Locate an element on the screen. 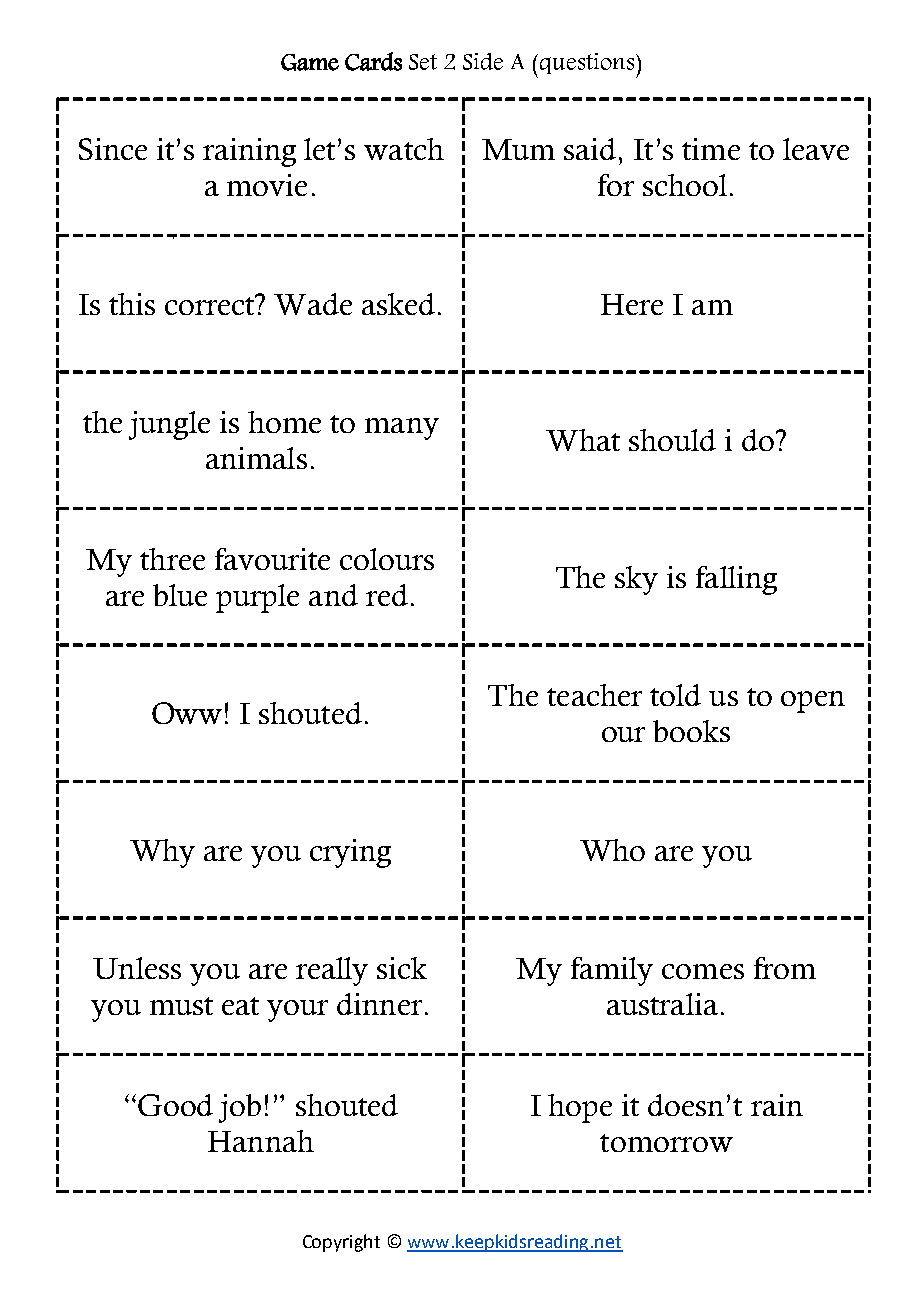 This screenshot has height=1308, width=924. comes is located at coordinates (703, 971).
